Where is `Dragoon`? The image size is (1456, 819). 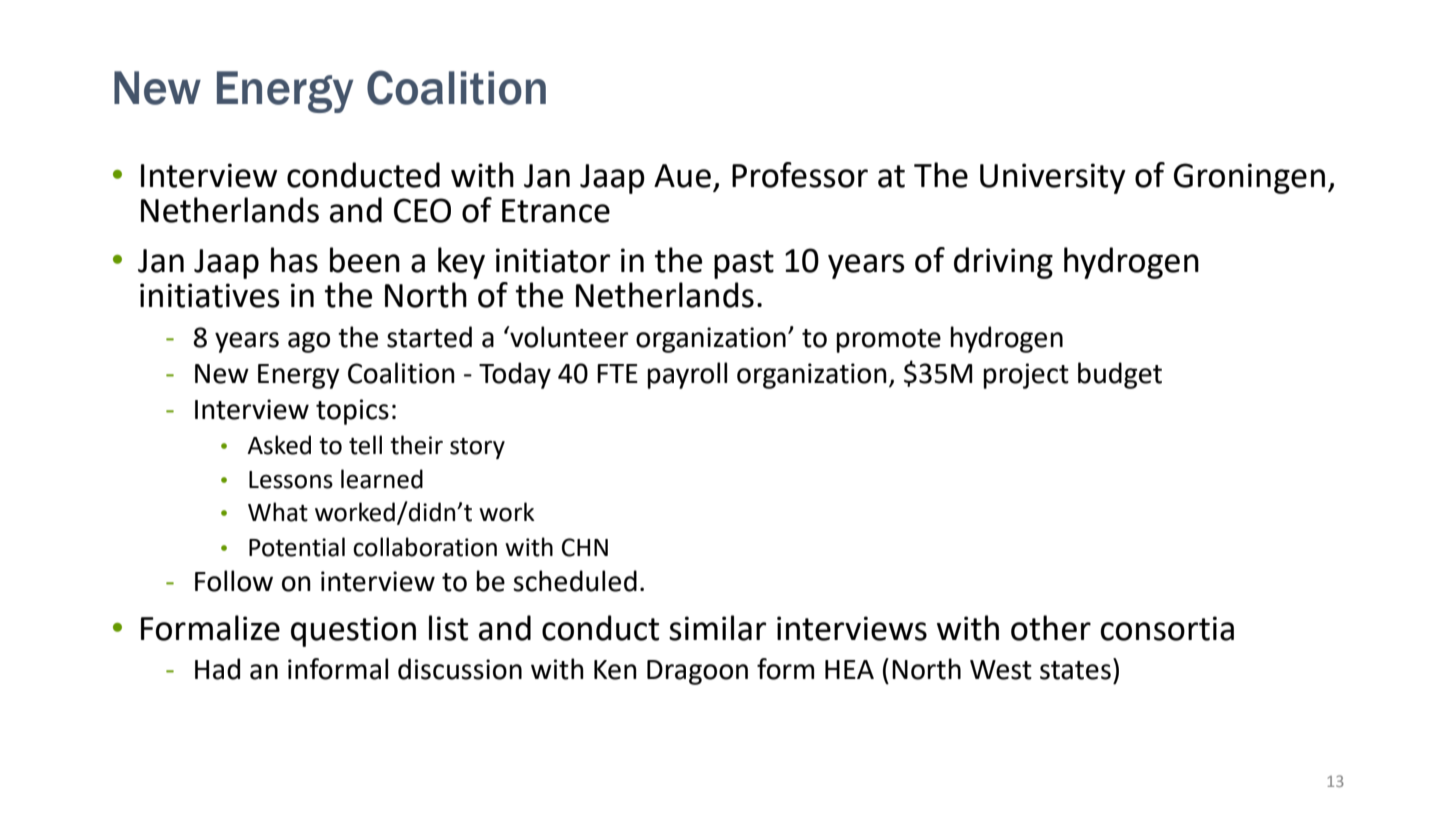
Dragoon is located at coordinates (697, 672).
